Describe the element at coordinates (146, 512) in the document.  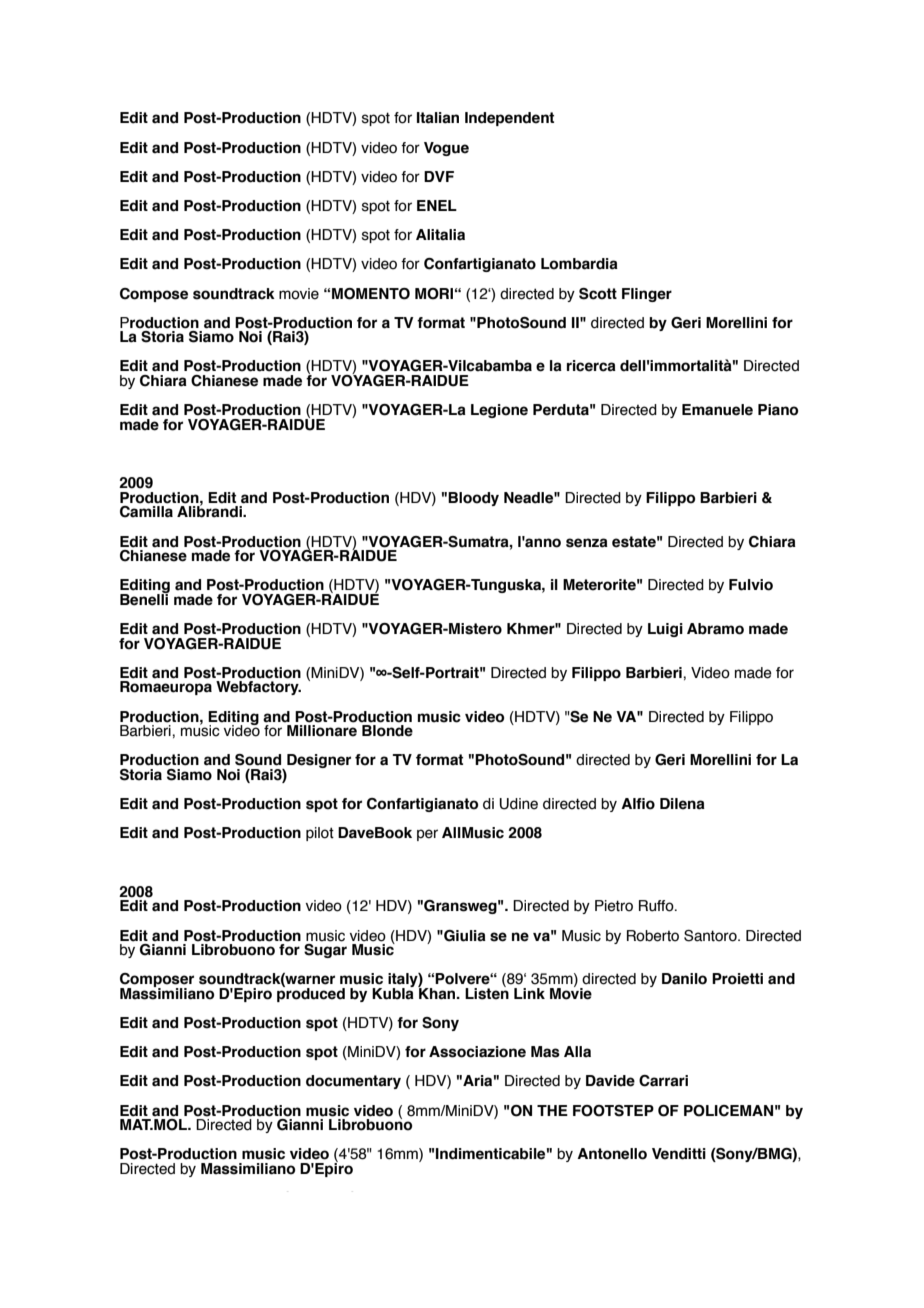
I see `Camilla` at that location.
